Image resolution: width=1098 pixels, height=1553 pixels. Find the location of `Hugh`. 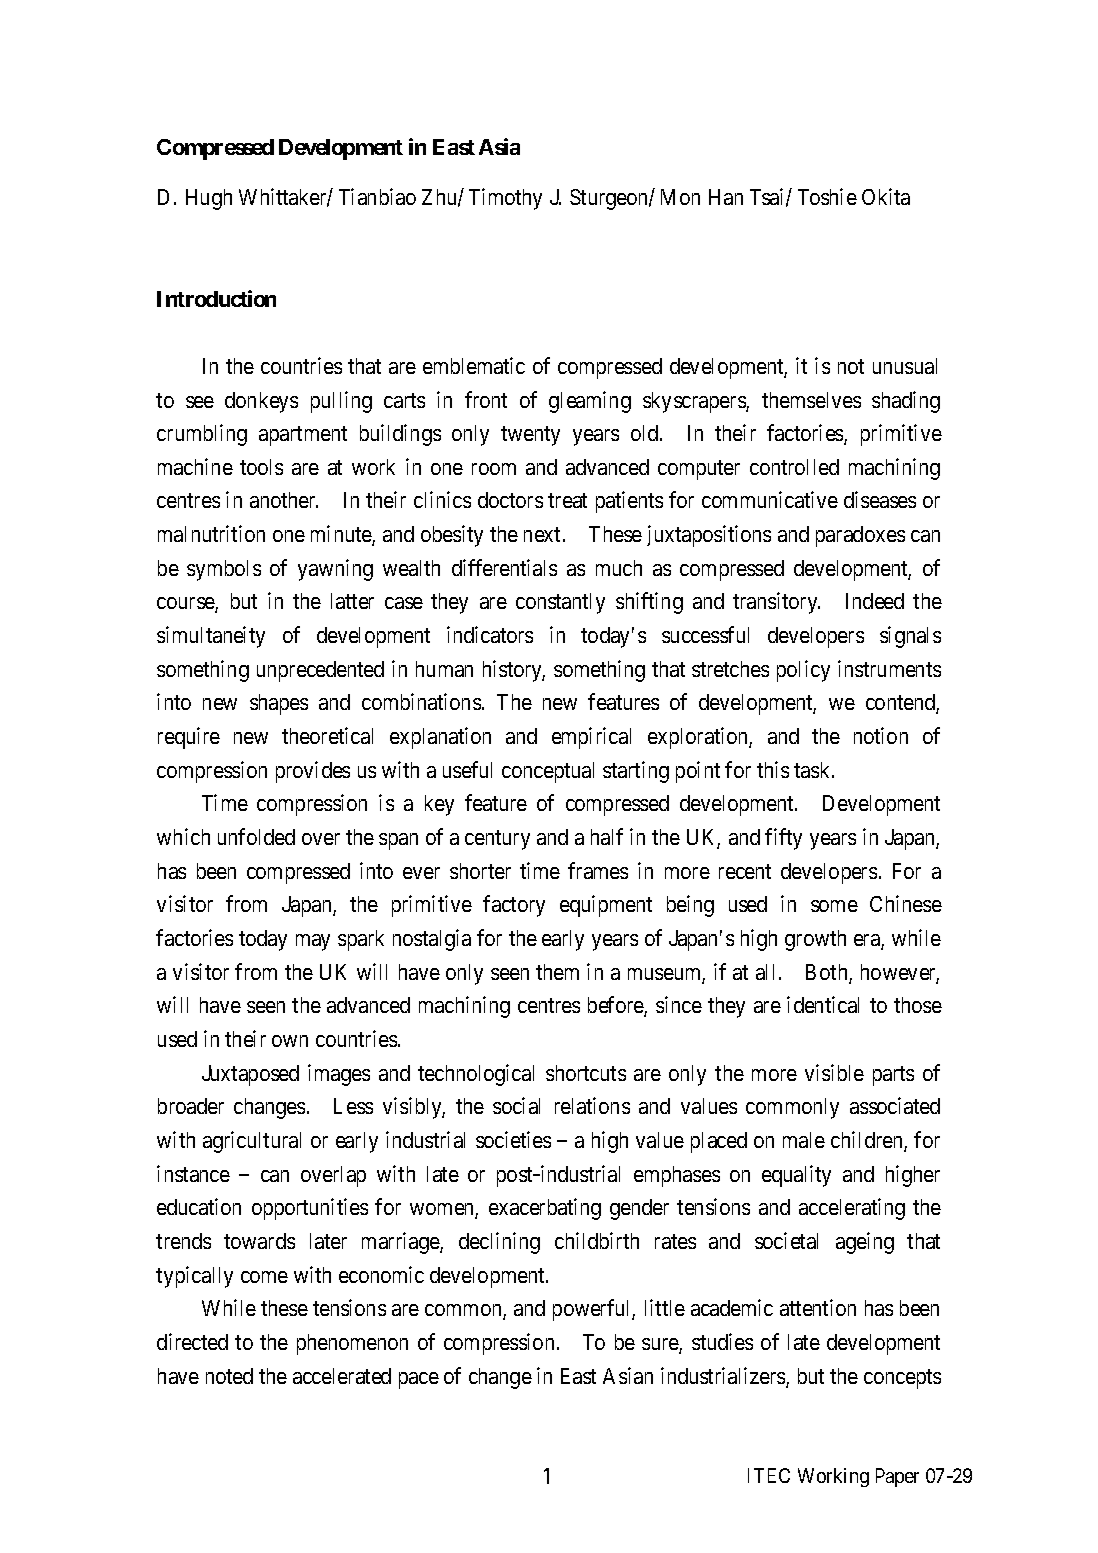

Hugh is located at coordinates (209, 199).
